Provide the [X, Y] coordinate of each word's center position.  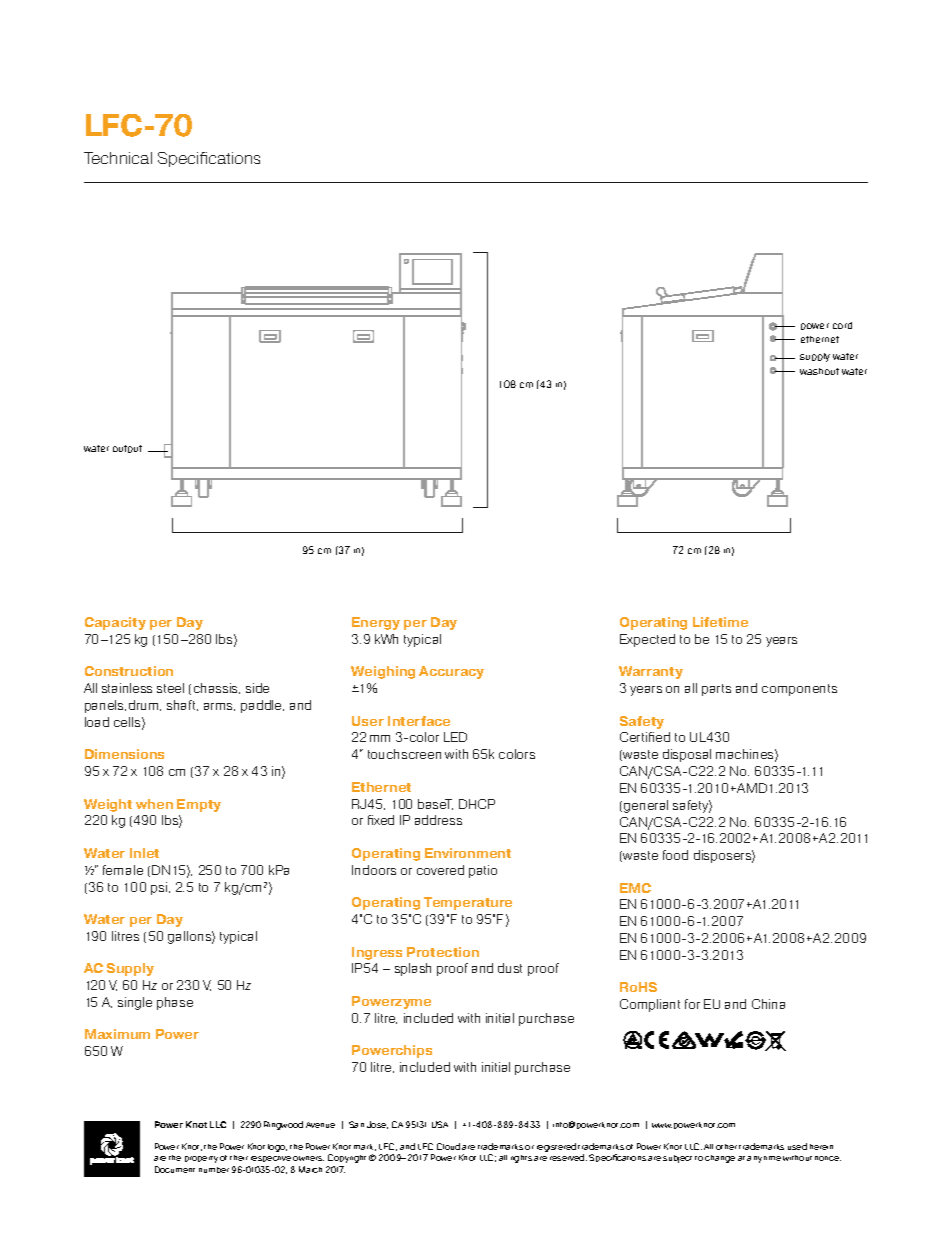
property [201, 1159]
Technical [118, 158]
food [675, 855]
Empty [199, 805]
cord [842, 325]
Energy [376, 623]
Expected [647, 640]
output [127, 449]
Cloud [448, 1146]
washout [819, 371]
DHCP [477, 804]
